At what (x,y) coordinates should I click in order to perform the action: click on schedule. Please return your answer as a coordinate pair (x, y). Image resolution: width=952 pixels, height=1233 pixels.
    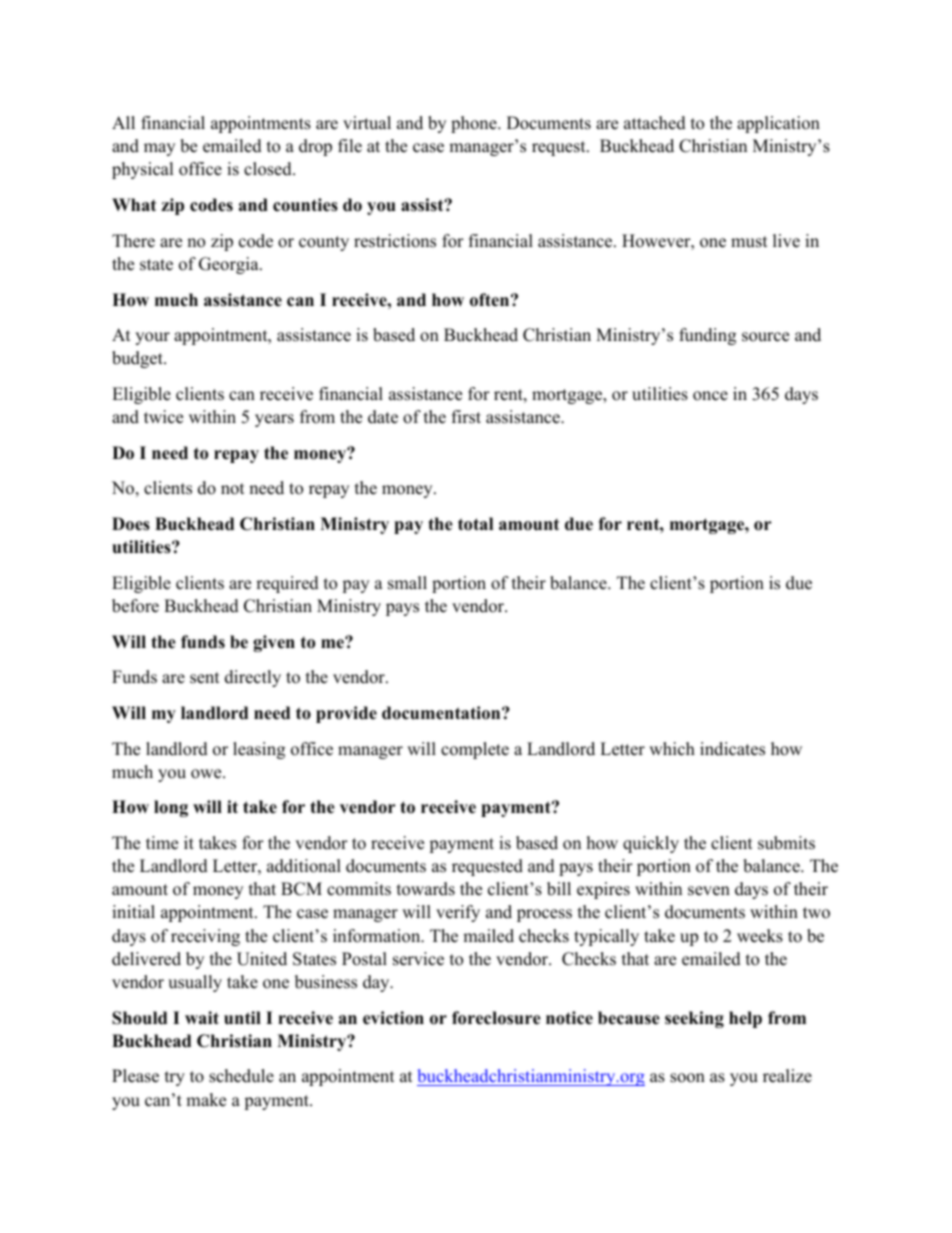
    Looking at the image, I should click on (241, 1076).
